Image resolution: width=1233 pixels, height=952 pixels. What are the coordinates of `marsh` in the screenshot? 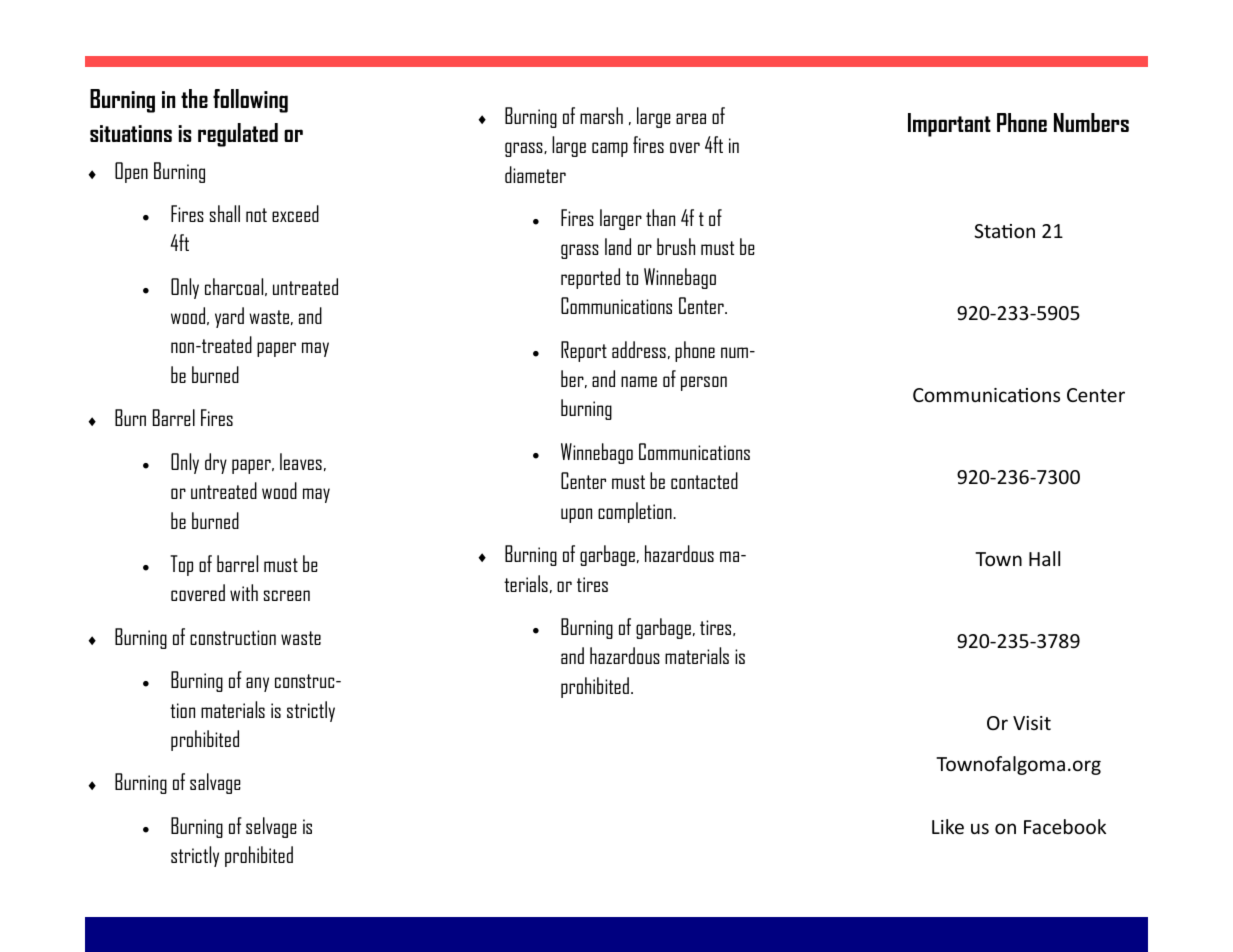 It's located at (601, 115).
